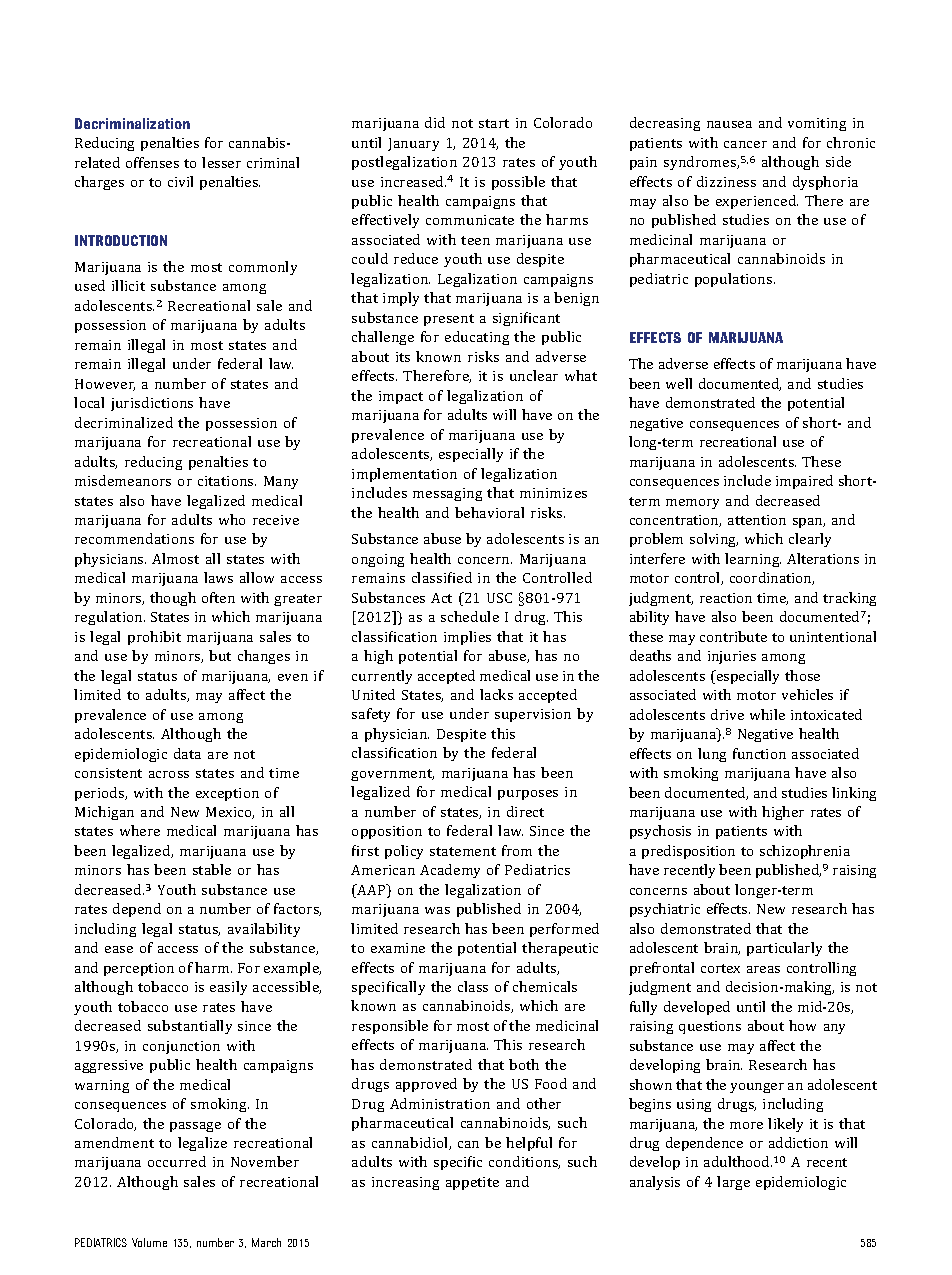 Image resolution: width=952 pixels, height=1275 pixels. I want to click on who, so click(232, 519).
